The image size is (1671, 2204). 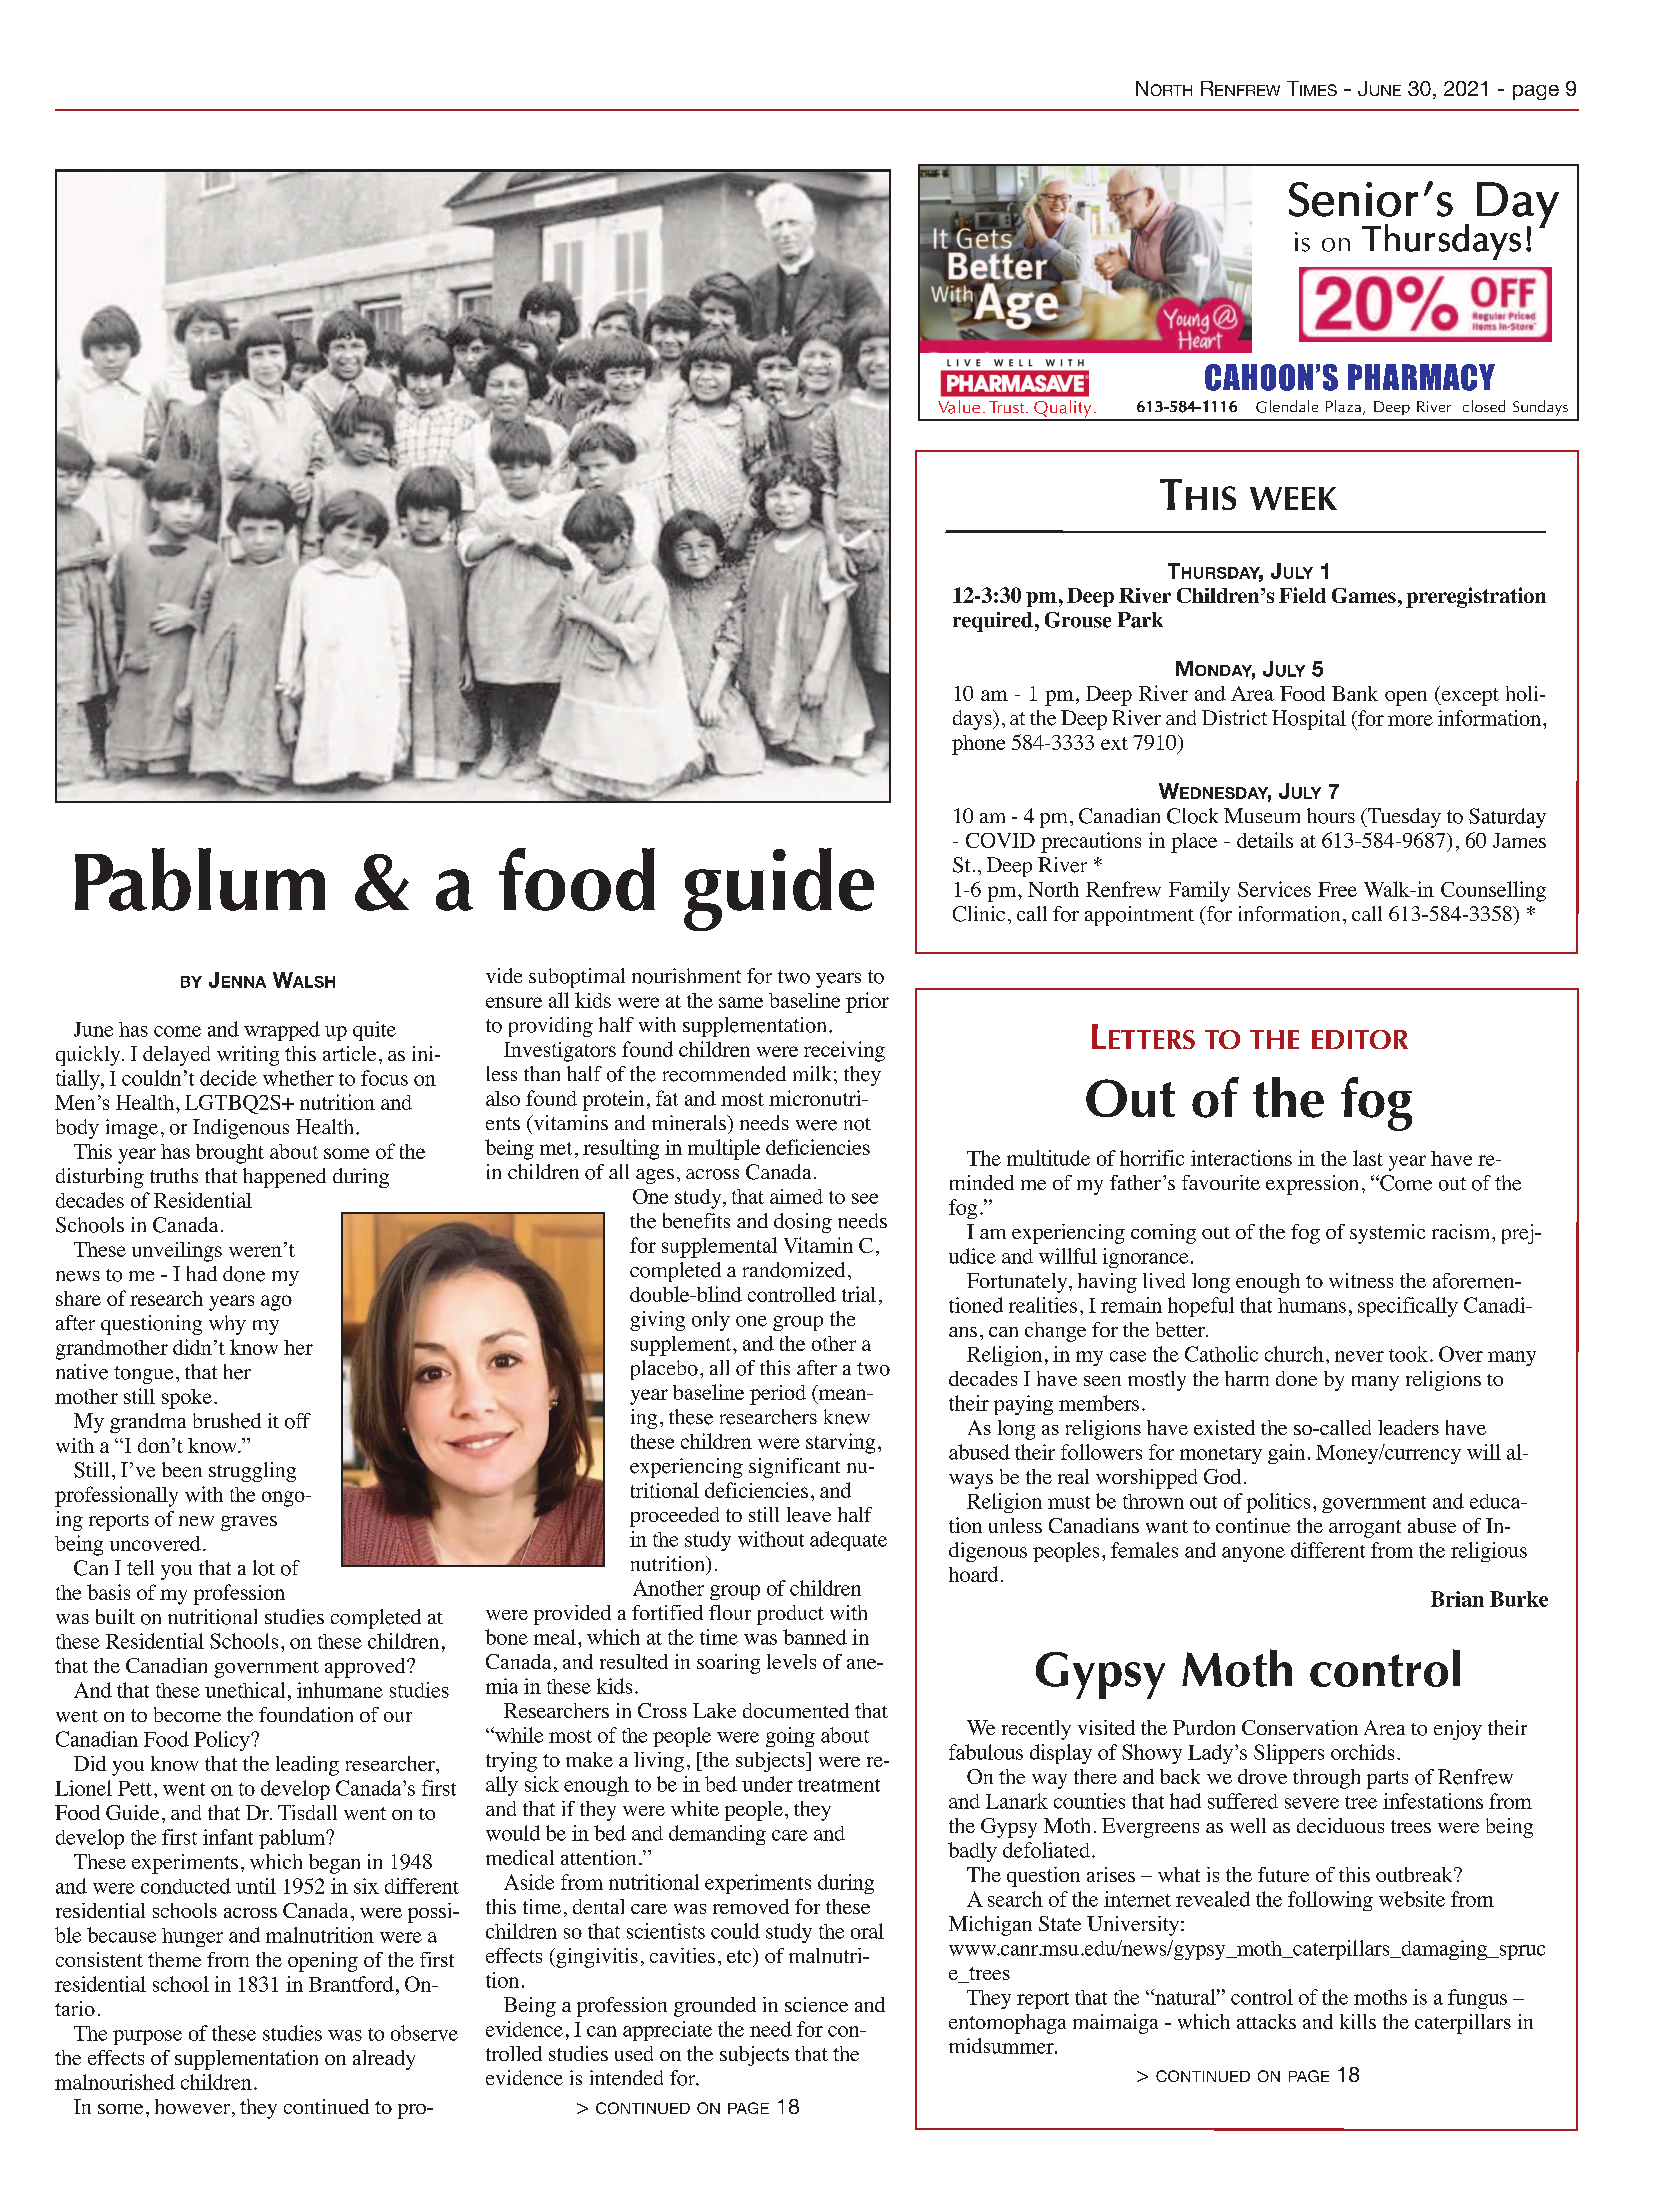 What do you see at coordinates (194, 2108) in the document?
I see `however` at bounding box center [194, 2108].
